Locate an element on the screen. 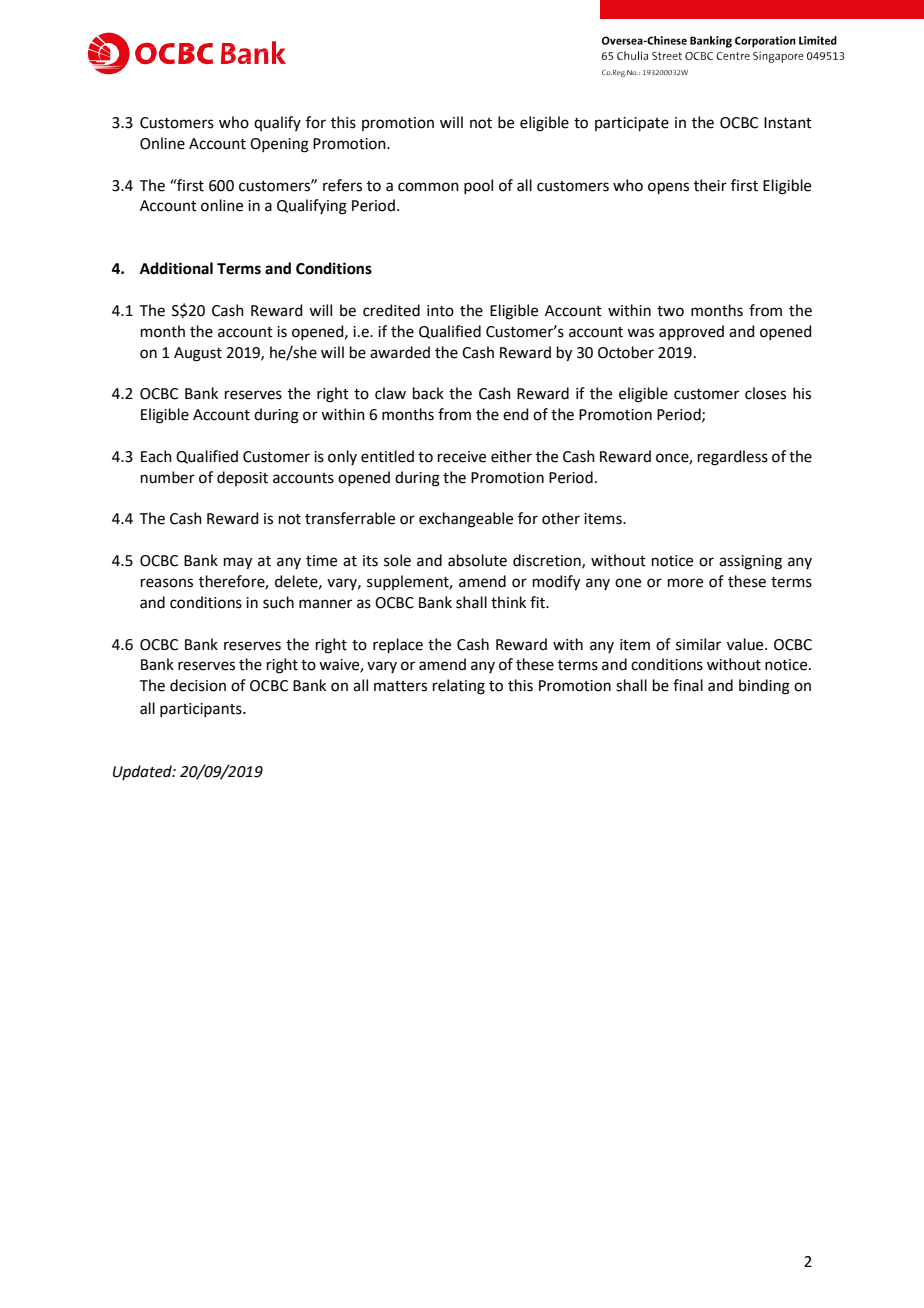 This screenshot has height=1308, width=924. back is located at coordinates (428, 393).
